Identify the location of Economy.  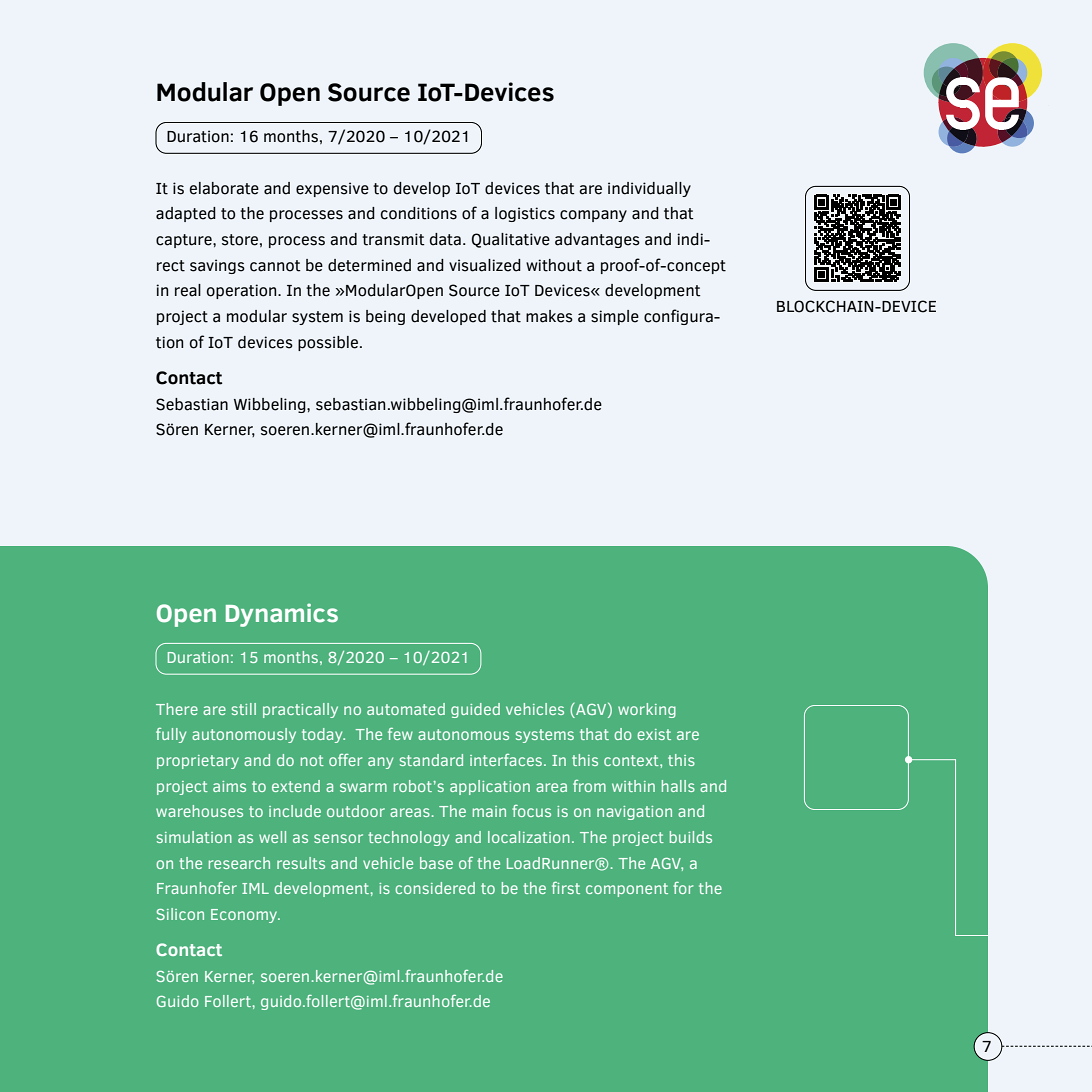
(245, 916).
